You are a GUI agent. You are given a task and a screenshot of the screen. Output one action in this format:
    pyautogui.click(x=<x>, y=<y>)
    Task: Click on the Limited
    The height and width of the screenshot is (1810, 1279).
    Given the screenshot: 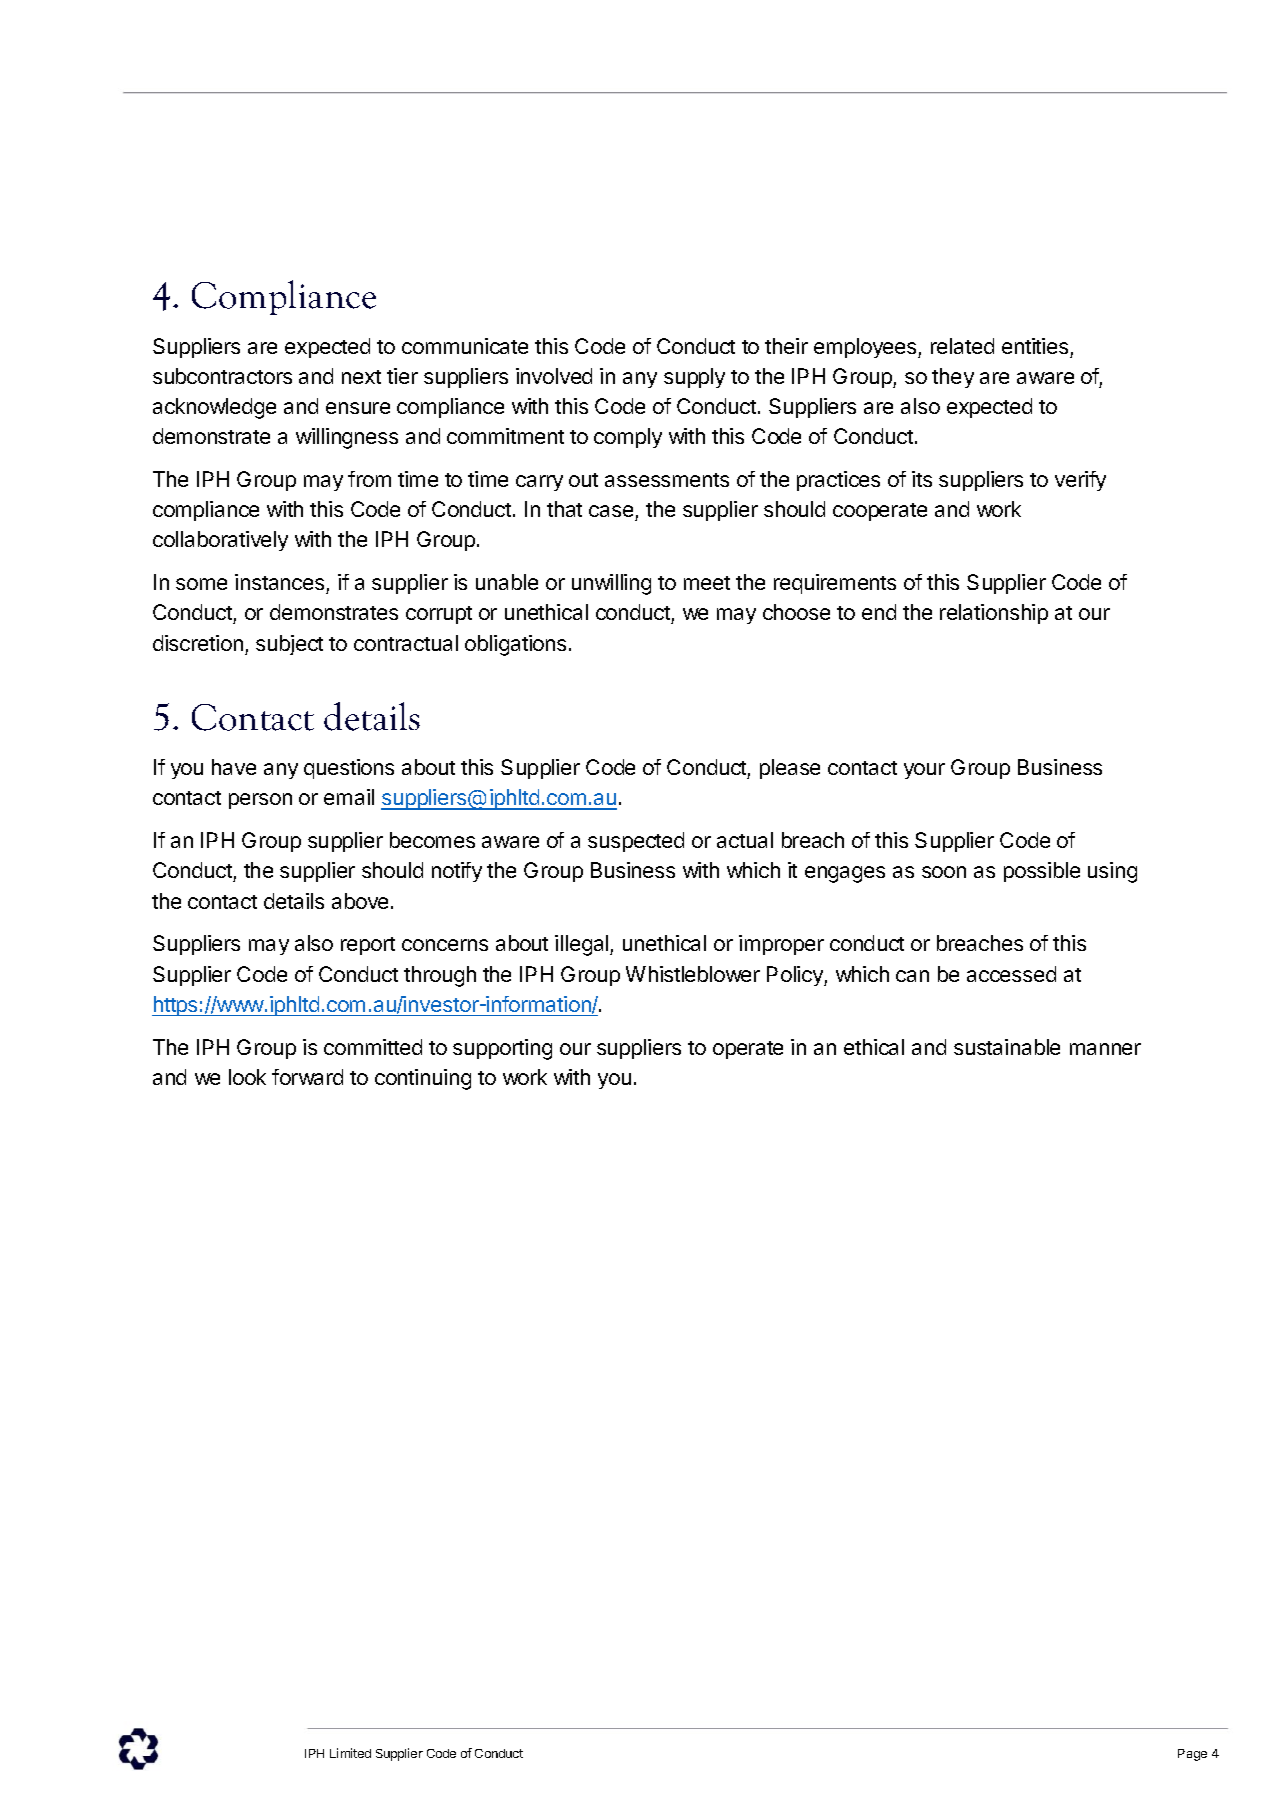 What is the action you would take?
    pyautogui.click(x=350, y=1753)
